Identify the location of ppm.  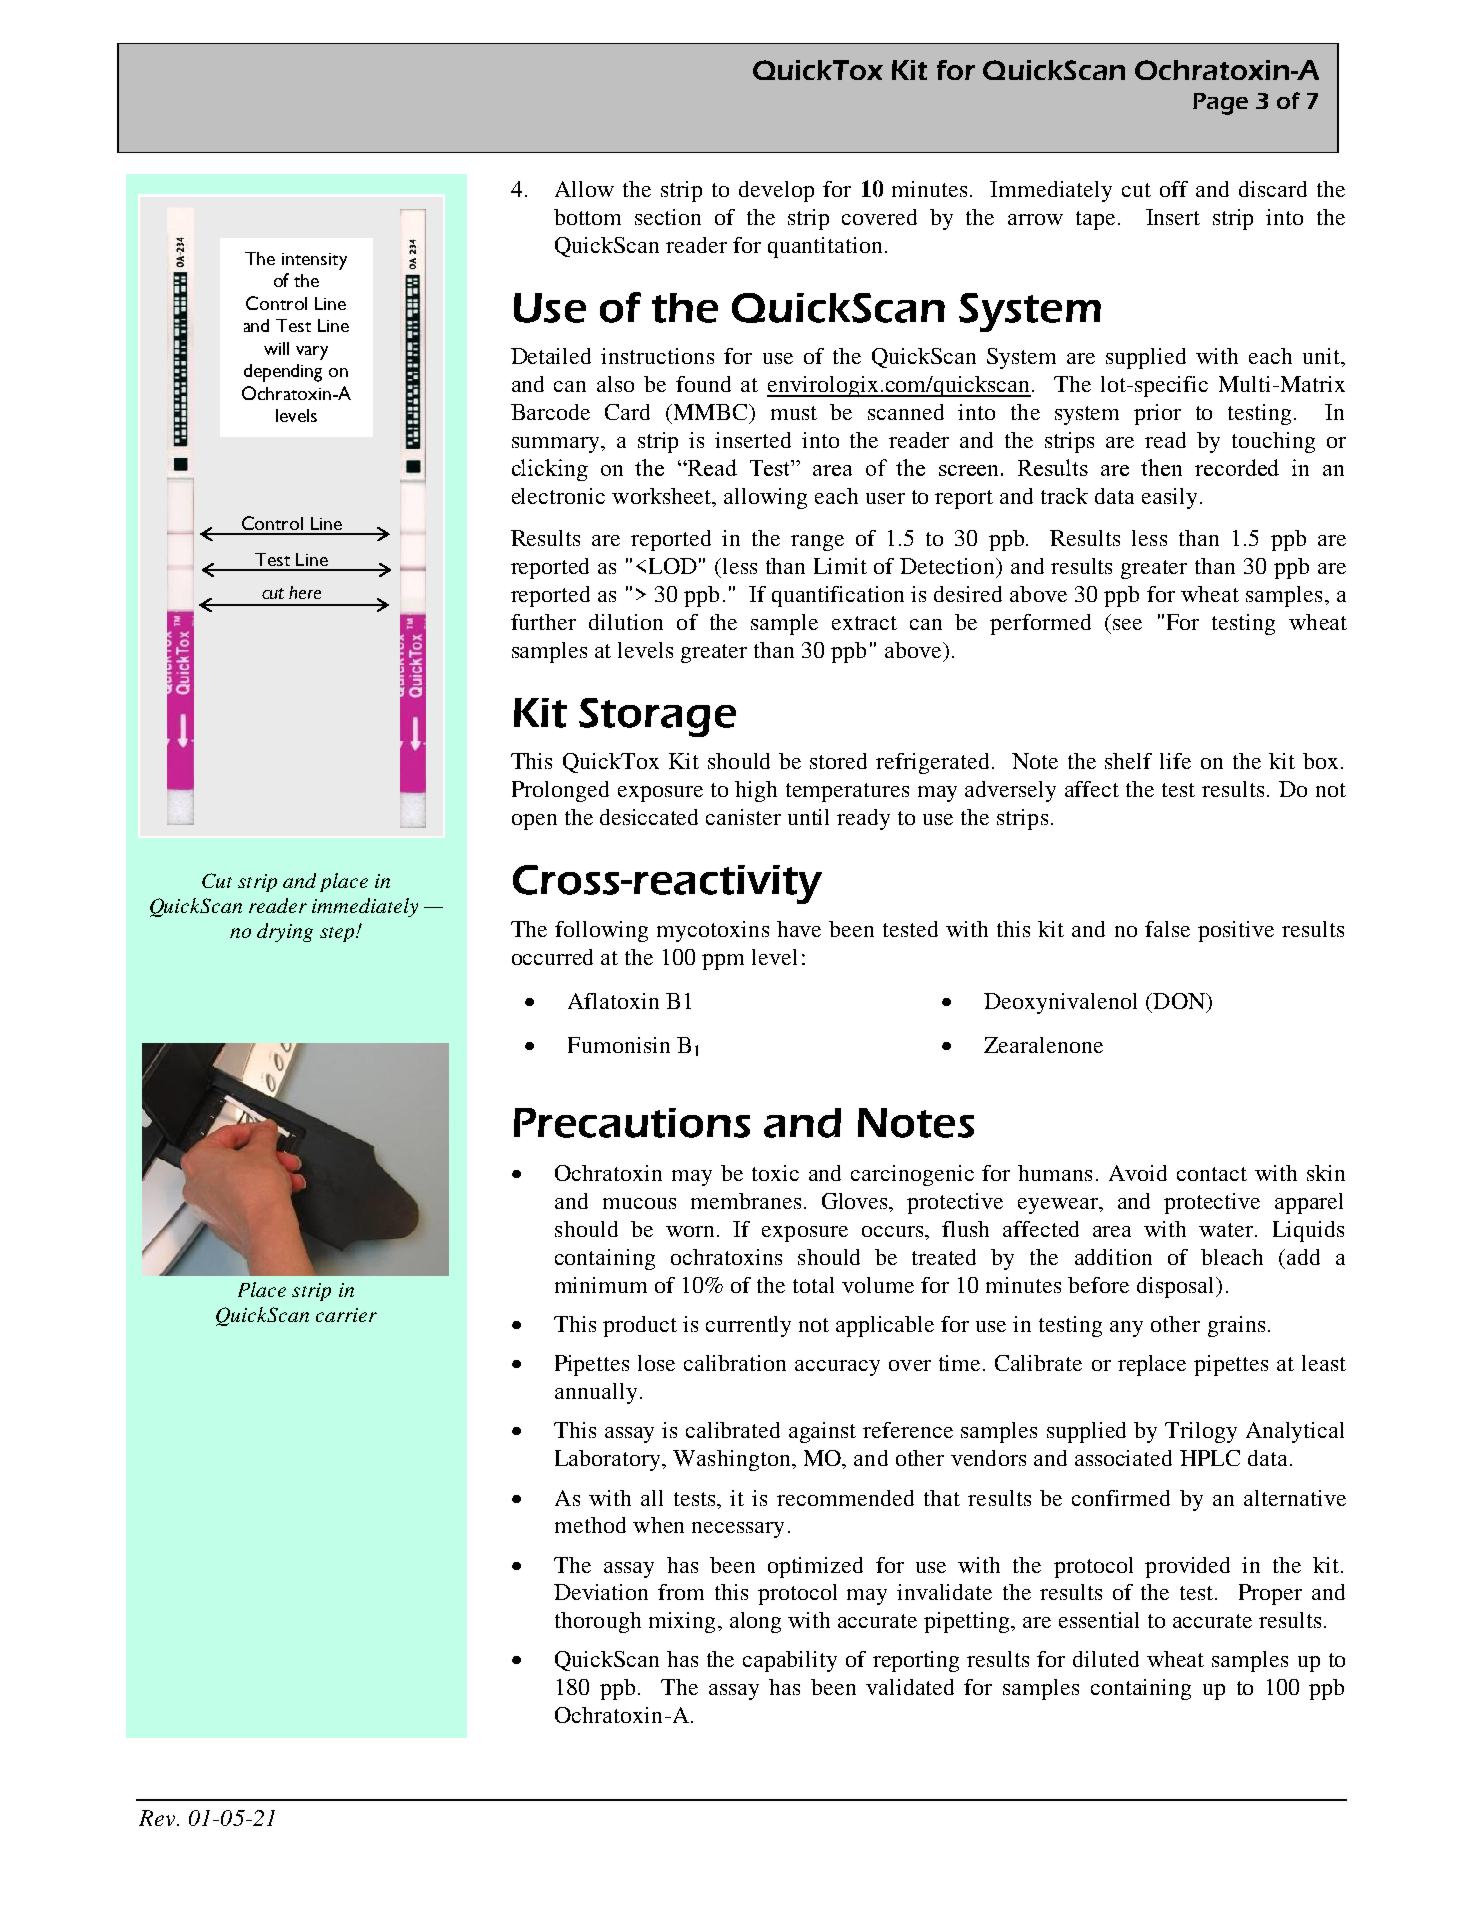
(723, 962).
